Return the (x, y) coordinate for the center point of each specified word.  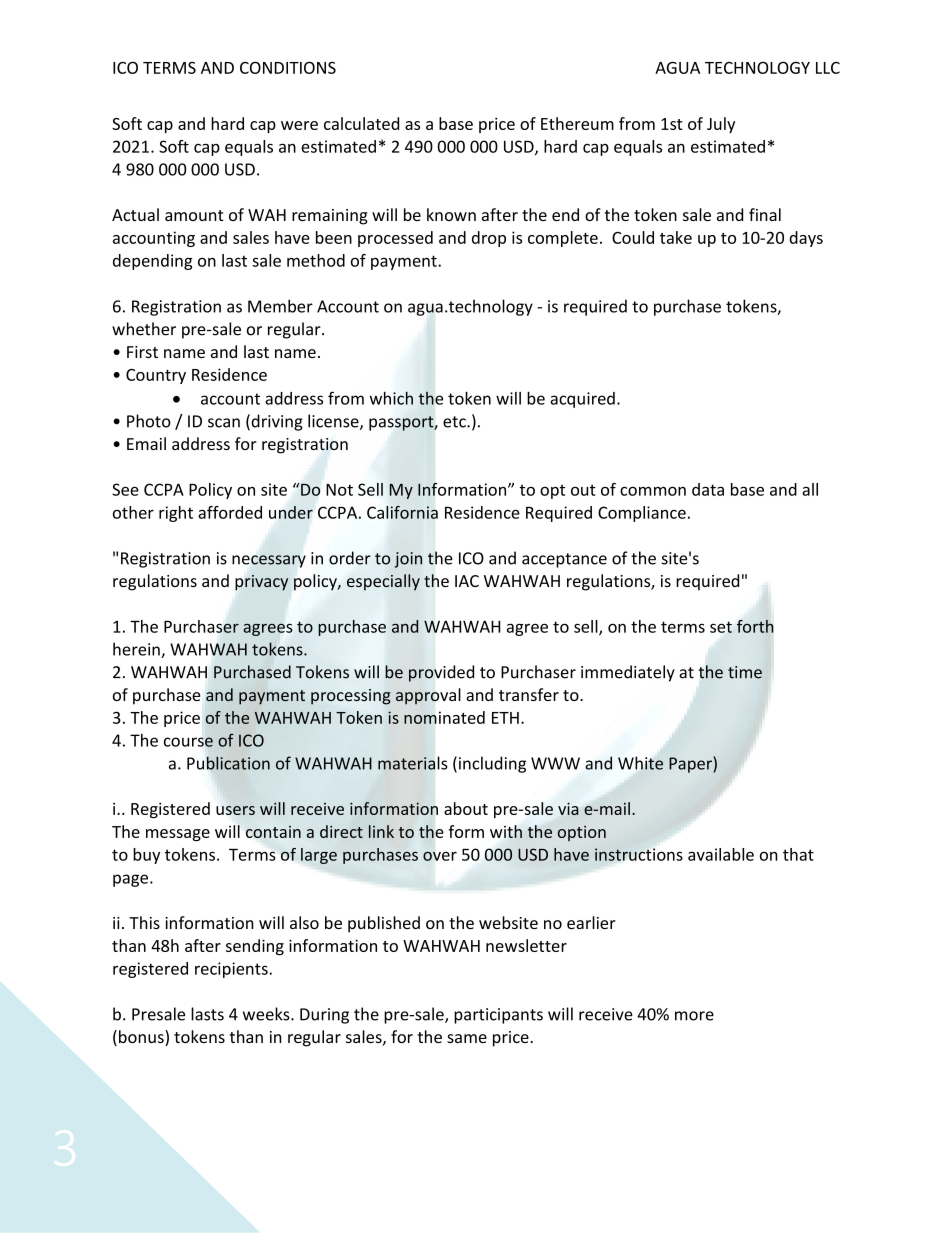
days (806, 239)
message (178, 835)
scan (224, 423)
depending (153, 262)
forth (755, 626)
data (708, 489)
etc (455, 422)
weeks (267, 1014)
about (466, 808)
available (721, 854)
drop (489, 239)
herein (137, 650)
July (721, 125)
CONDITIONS (288, 67)
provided (441, 673)
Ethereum (577, 123)
